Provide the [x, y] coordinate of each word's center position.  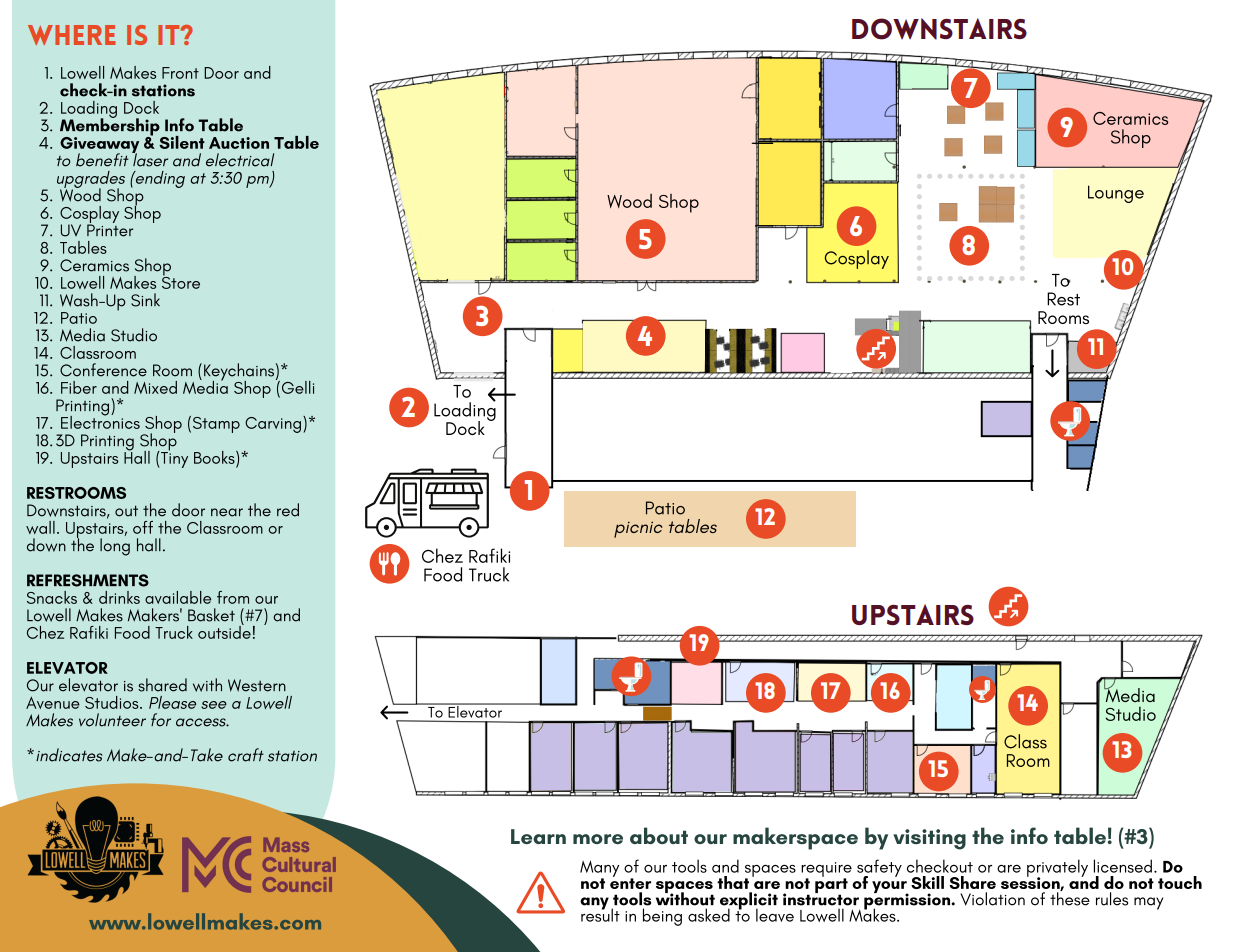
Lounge [1116, 194]
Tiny [173, 459]
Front [180, 73]
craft [246, 755]
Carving [273, 425]
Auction [239, 143]
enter [630, 882]
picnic [638, 529]
